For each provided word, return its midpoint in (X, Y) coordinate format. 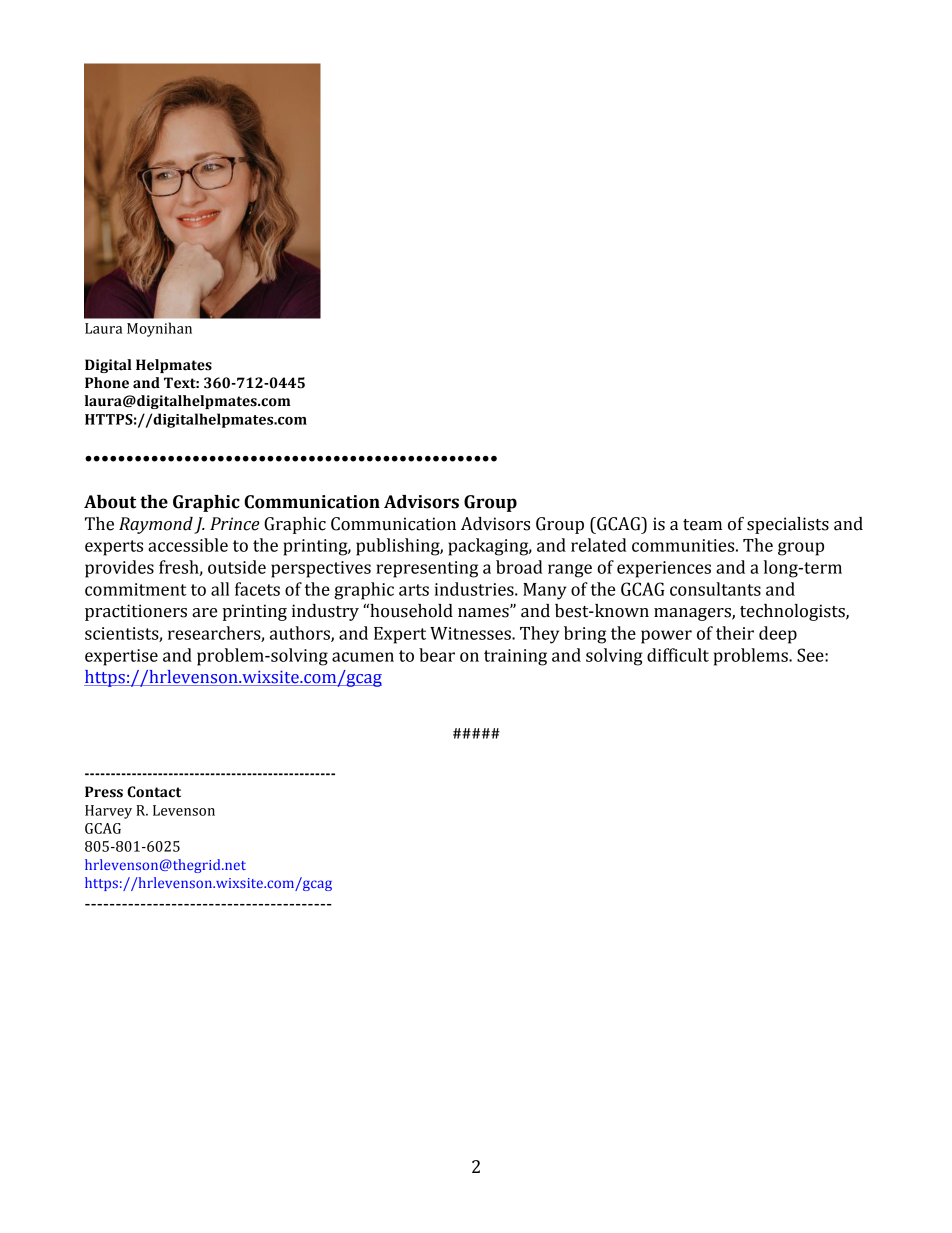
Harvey (108, 812)
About (110, 502)
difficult (678, 655)
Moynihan (159, 329)
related (599, 545)
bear (437, 655)
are (204, 613)
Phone (107, 383)
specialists (788, 525)
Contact (154, 792)
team (702, 525)
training (515, 657)
